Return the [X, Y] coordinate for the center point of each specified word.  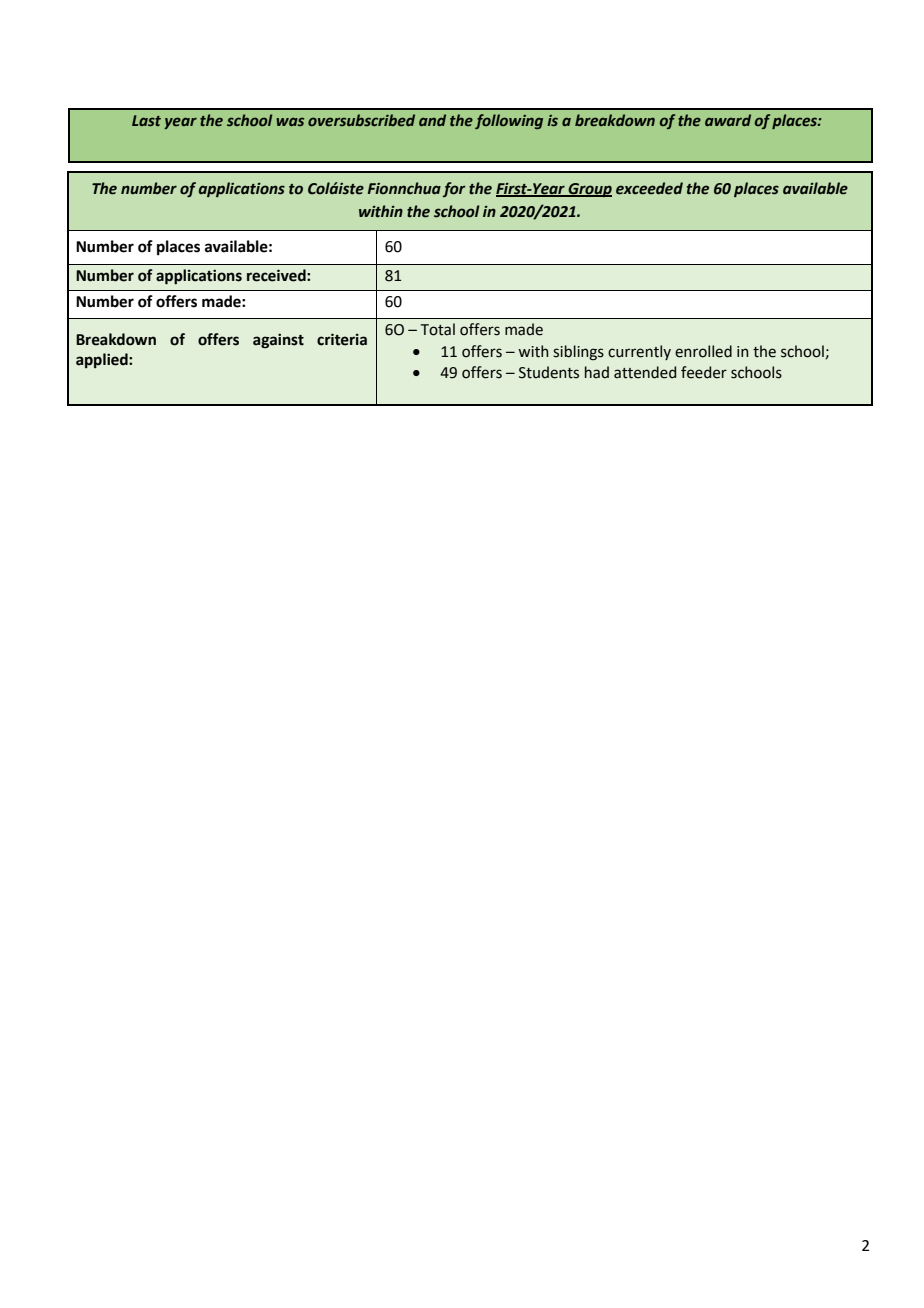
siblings [578, 353]
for [453, 189]
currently [639, 352]
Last [146, 120]
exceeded [649, 188]
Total [438, 329]
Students [549, 372]
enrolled [703, 351]
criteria [342, 339]
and [432, 120]
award [728, 120]
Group [589, 190]
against [278, 341]
